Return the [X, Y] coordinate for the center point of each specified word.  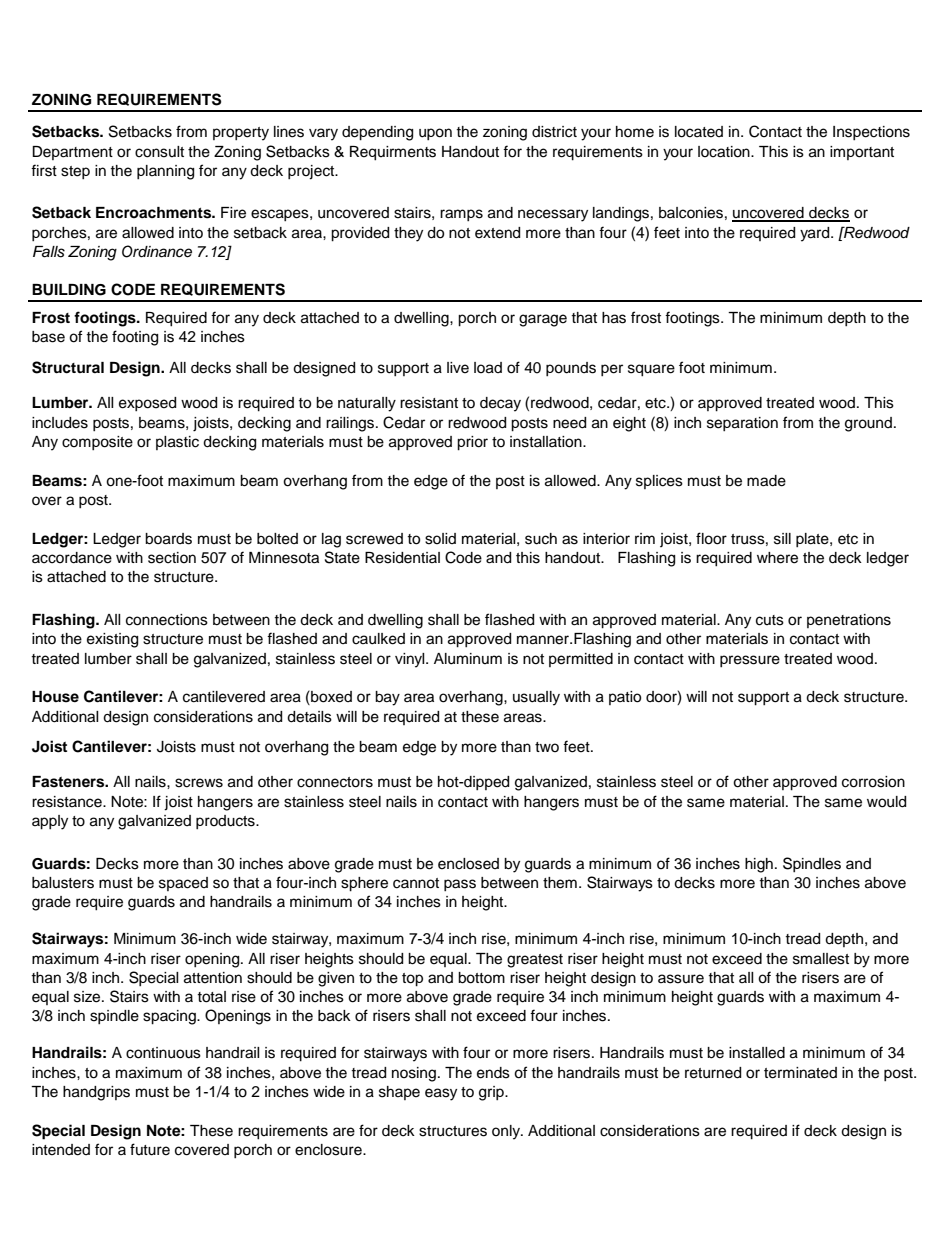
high [759, 865]
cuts [770, 620]
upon [435, 134]
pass [460, 885]
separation [742, 424]
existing [112, 640]
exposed [147, 404]
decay [500, 404]
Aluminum [468, 659]
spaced [183, 884]
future [150, 1149]
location [725, 152]
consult [159, 152]
